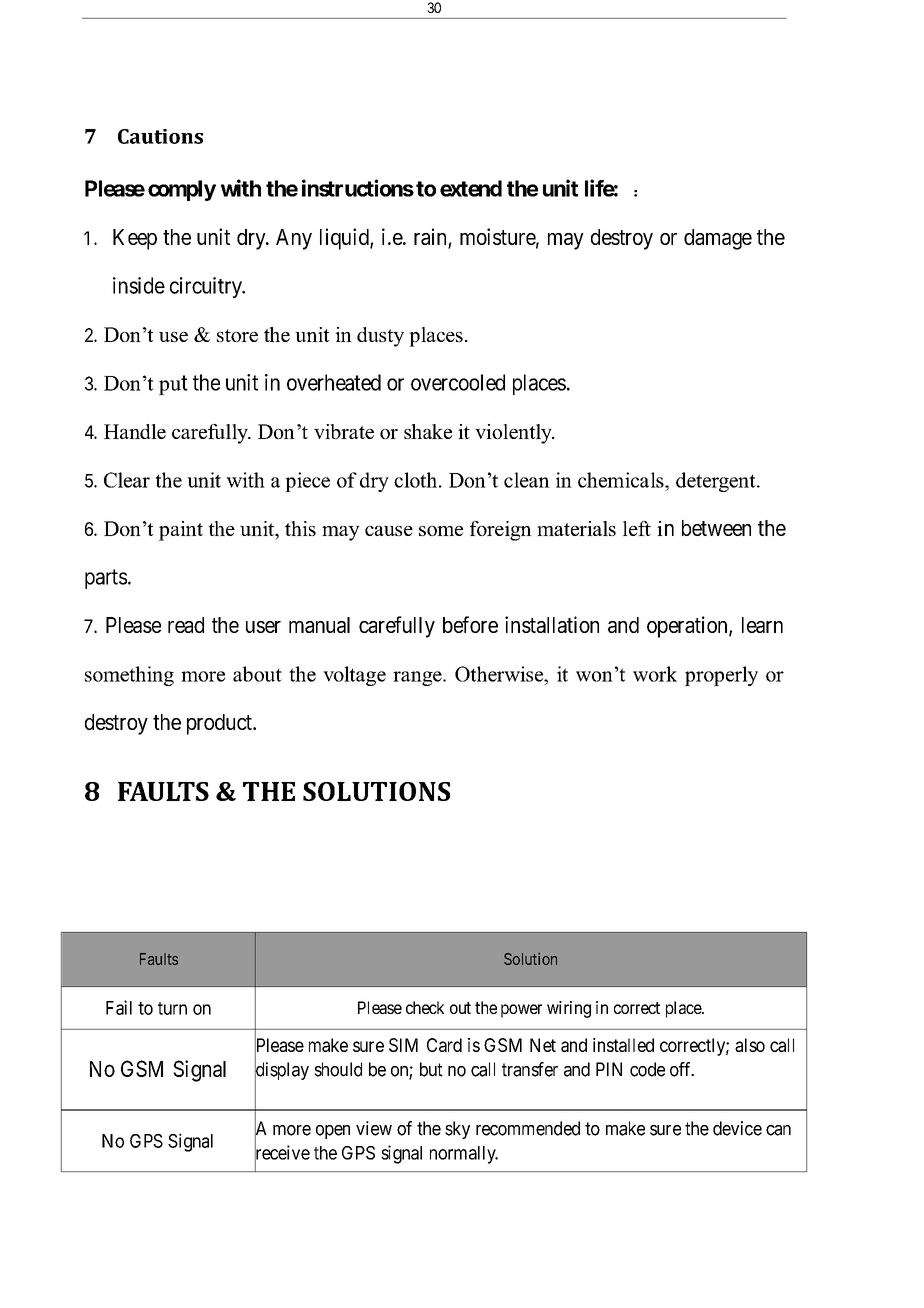  Describe the element at coordinates (471, 188) in the image. I see `extend` at that location.
